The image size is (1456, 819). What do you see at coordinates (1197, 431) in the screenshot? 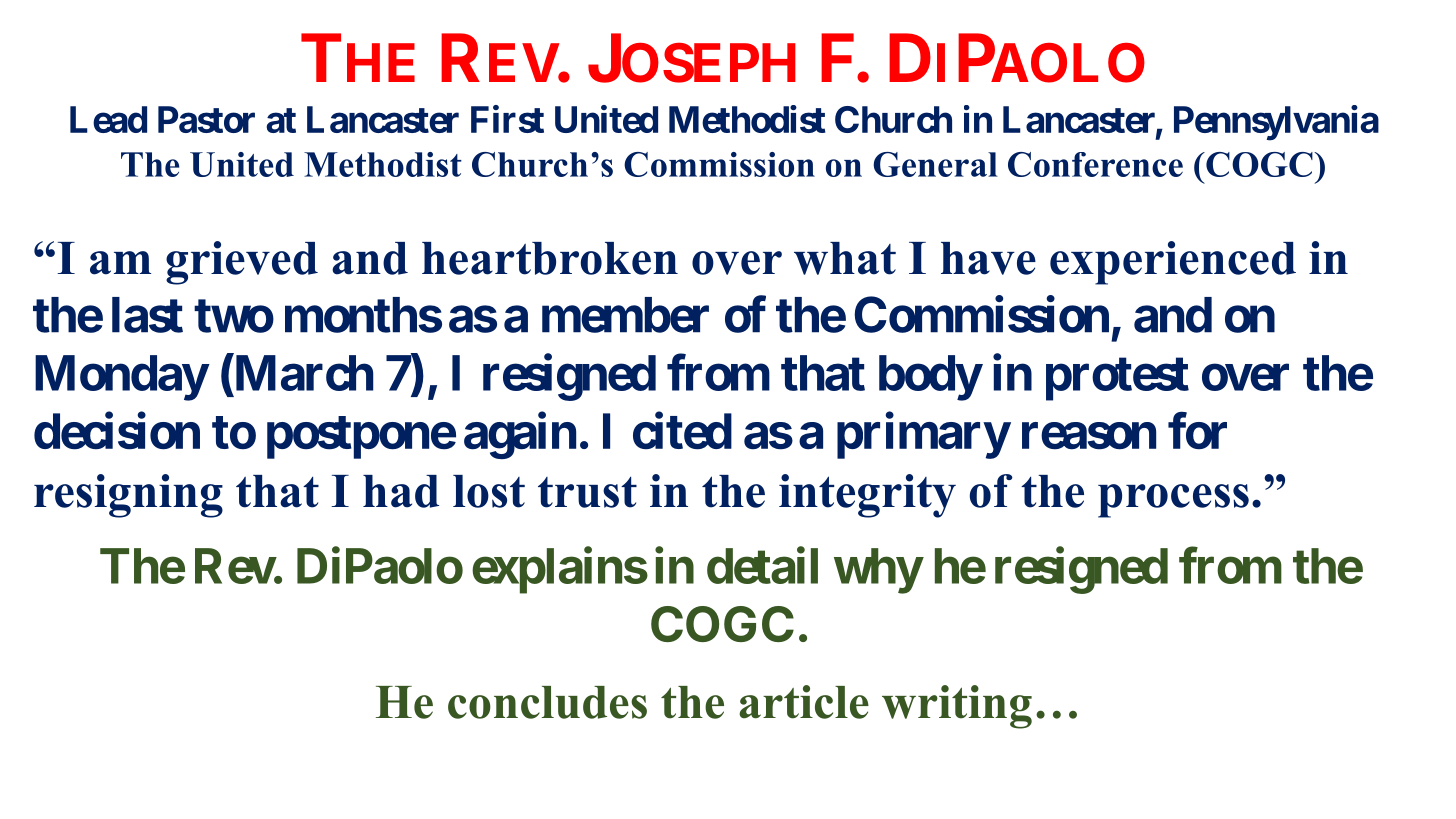
I see `for` at bounding box center [1197, 431].
